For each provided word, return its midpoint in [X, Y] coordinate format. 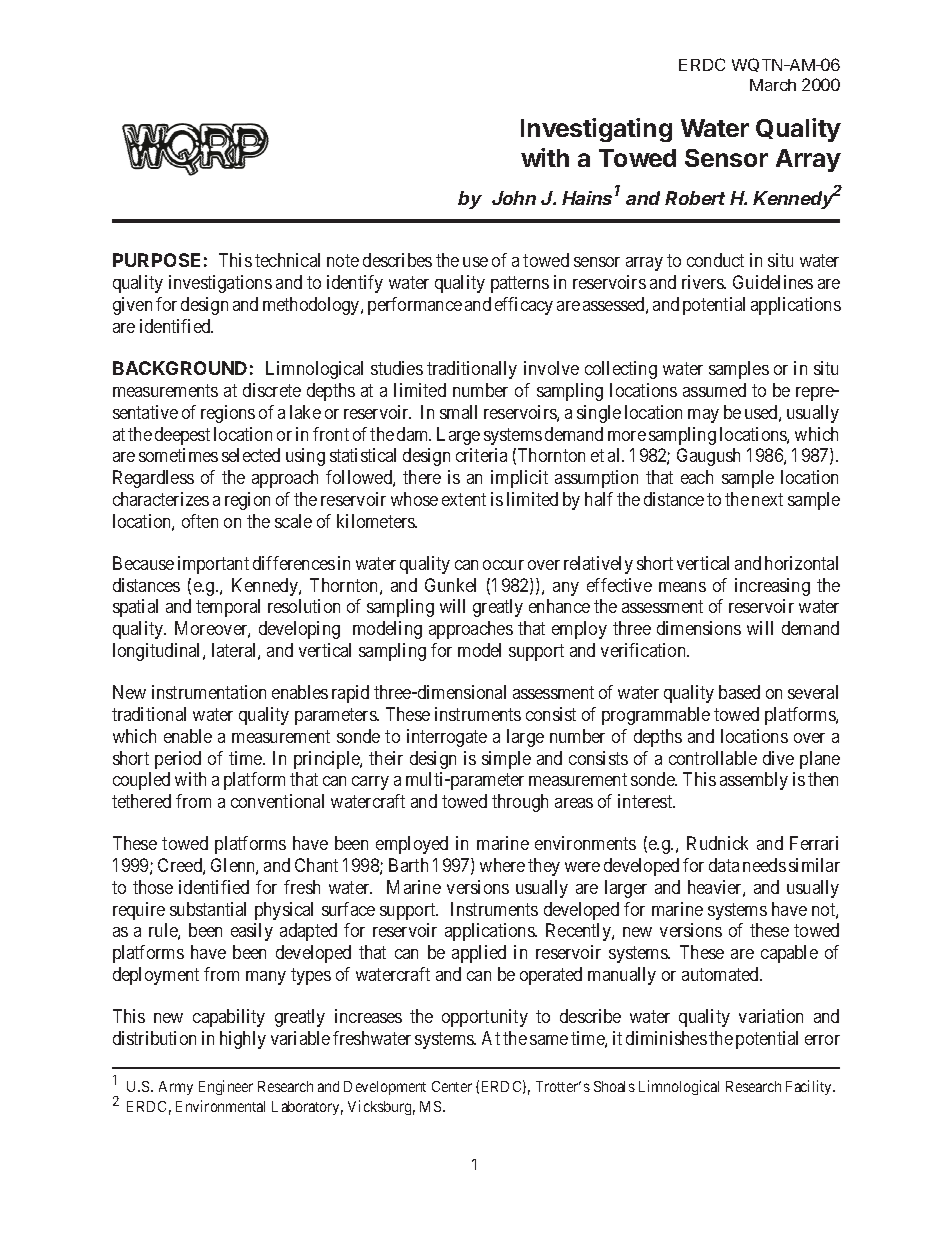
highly [243, 1040]
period [178, 760]
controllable [713, 758]
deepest [182, 436]
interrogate [447, 738]
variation [771, 1016]
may [703, 416]
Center [452, 1086]
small [458, 412]
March [773, 85]
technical [287, 260]
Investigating [596, 130]
